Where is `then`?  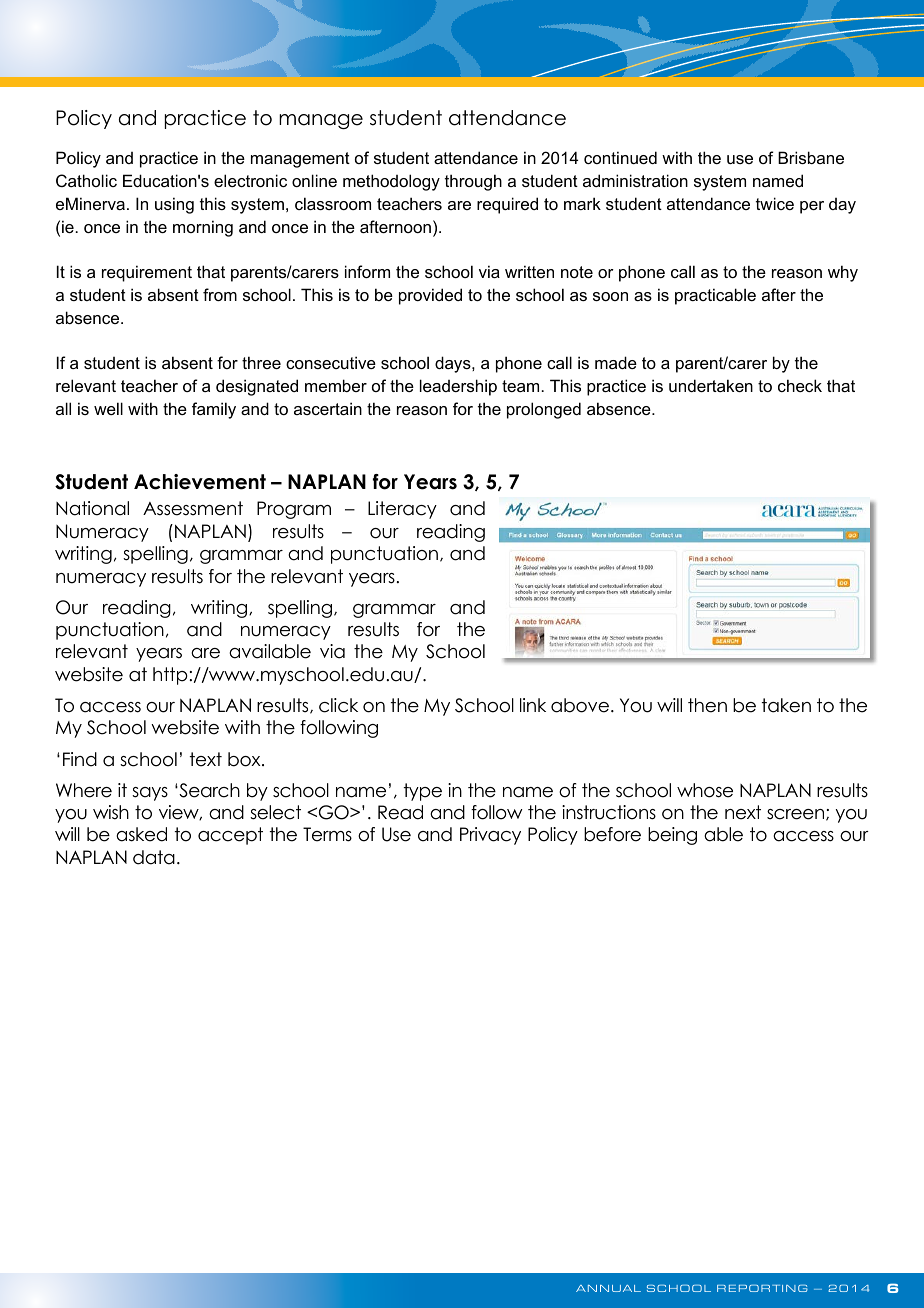 then is located at coordinates (707, 705).
